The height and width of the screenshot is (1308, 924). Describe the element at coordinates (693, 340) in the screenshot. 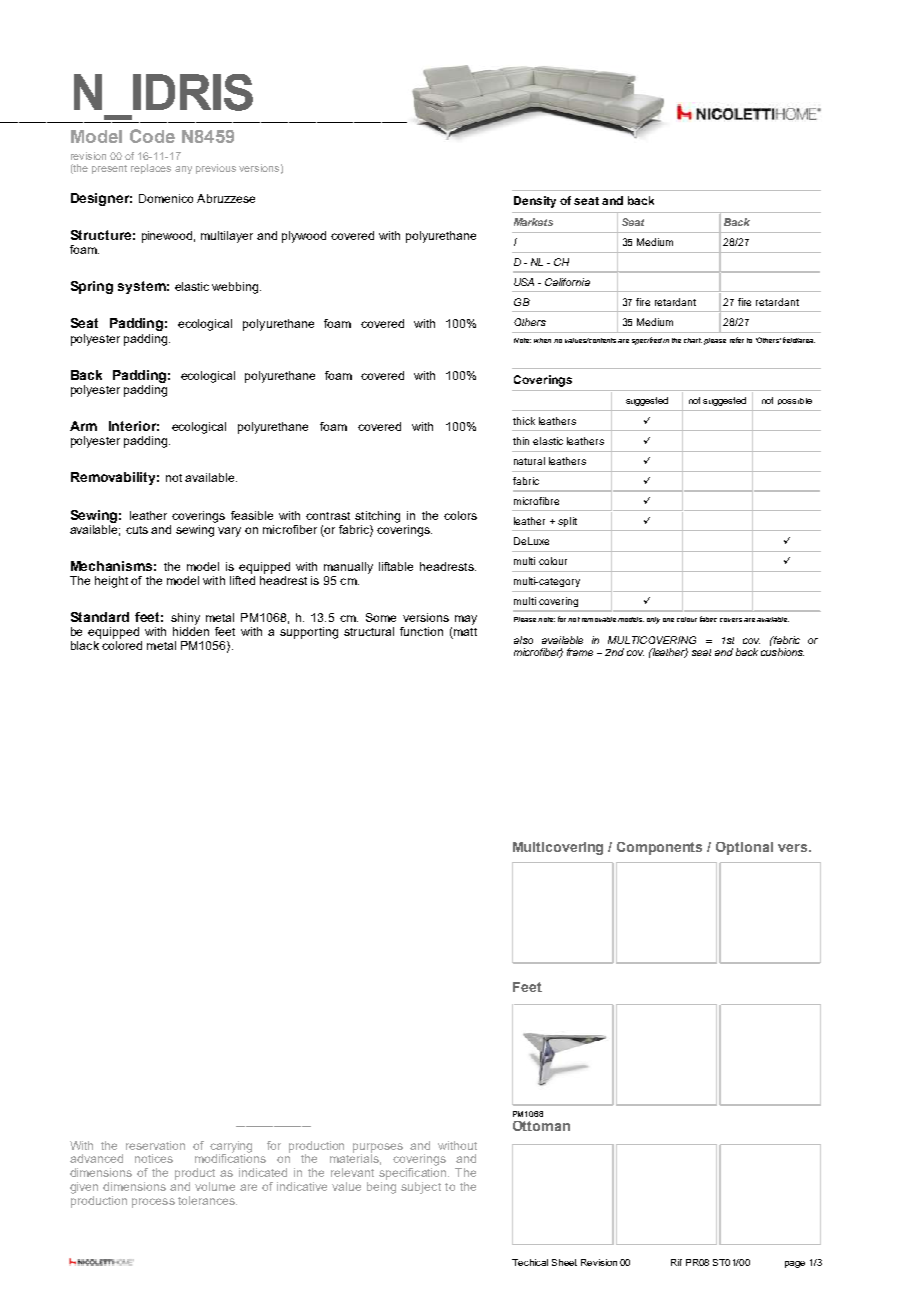

I see `chart` at that location.
